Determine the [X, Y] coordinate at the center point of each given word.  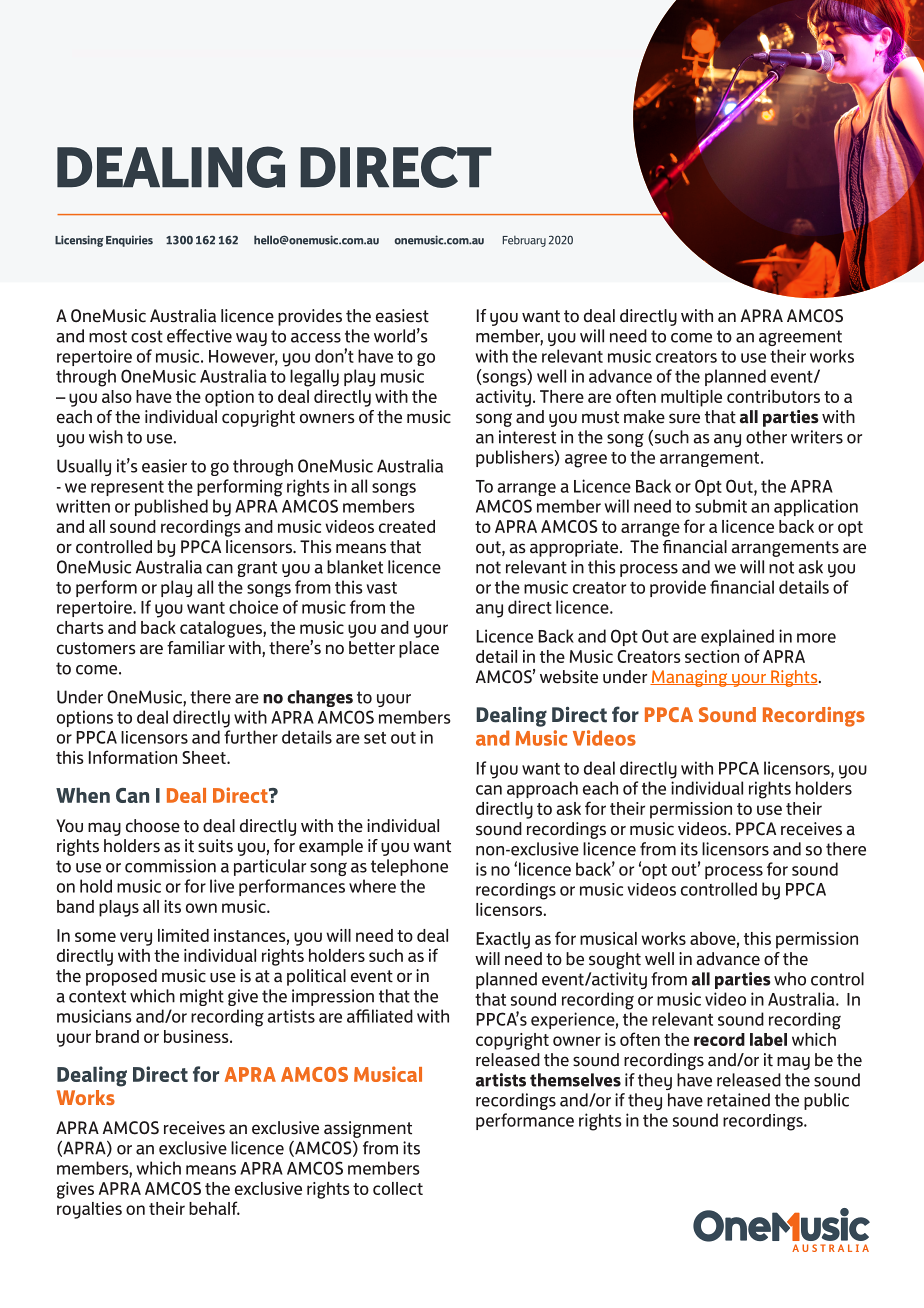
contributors [773, 396]
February [524, 241]
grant [257, 569]
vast [382, 588]
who [790, 979]
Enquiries [129, 241]
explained [737, 637]
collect [398, 1188]
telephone [409, 867]
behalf [214, 1208]
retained [738, 1100]
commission [170, 866]
